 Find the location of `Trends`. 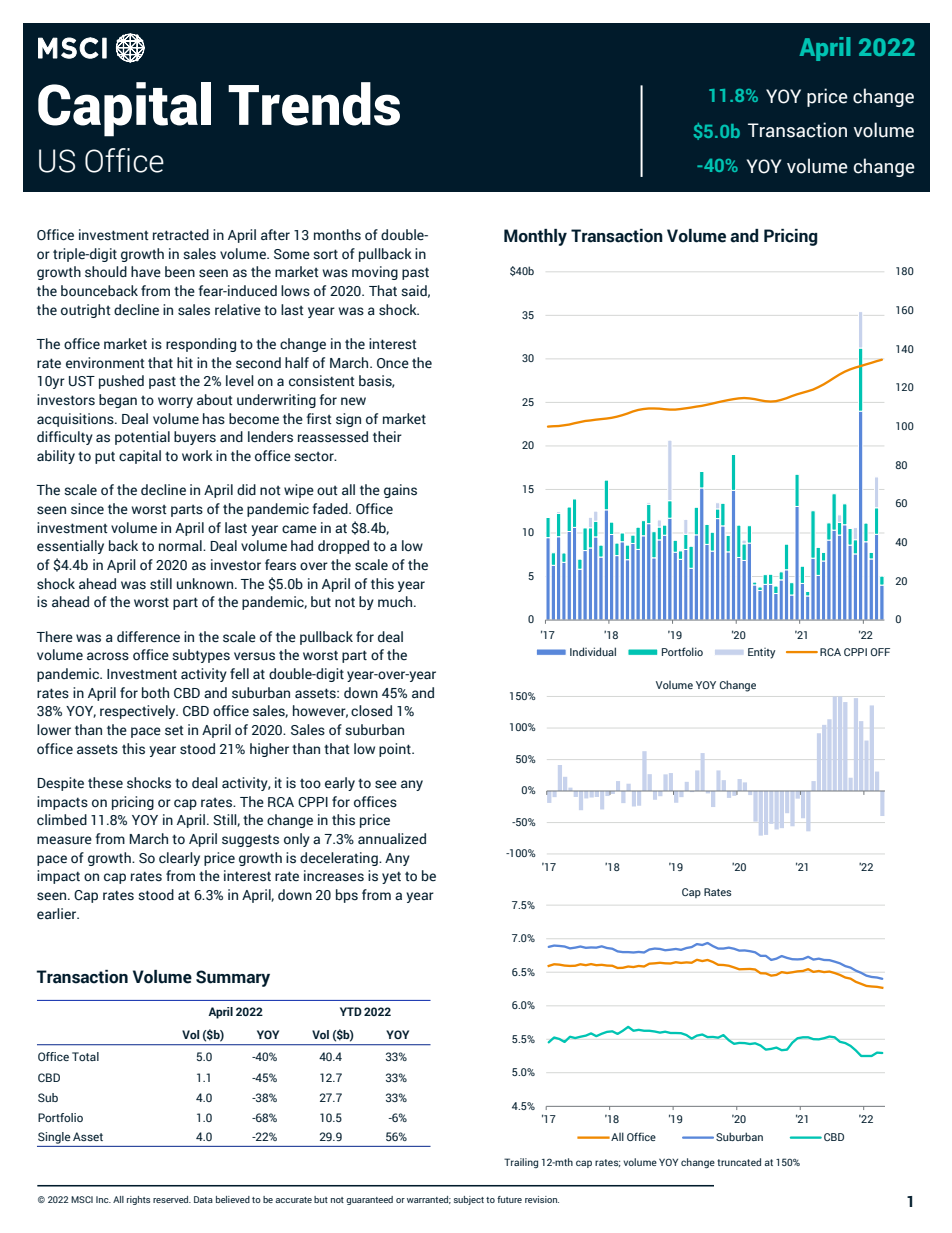

Trends is located at coordinates (314, 104).
